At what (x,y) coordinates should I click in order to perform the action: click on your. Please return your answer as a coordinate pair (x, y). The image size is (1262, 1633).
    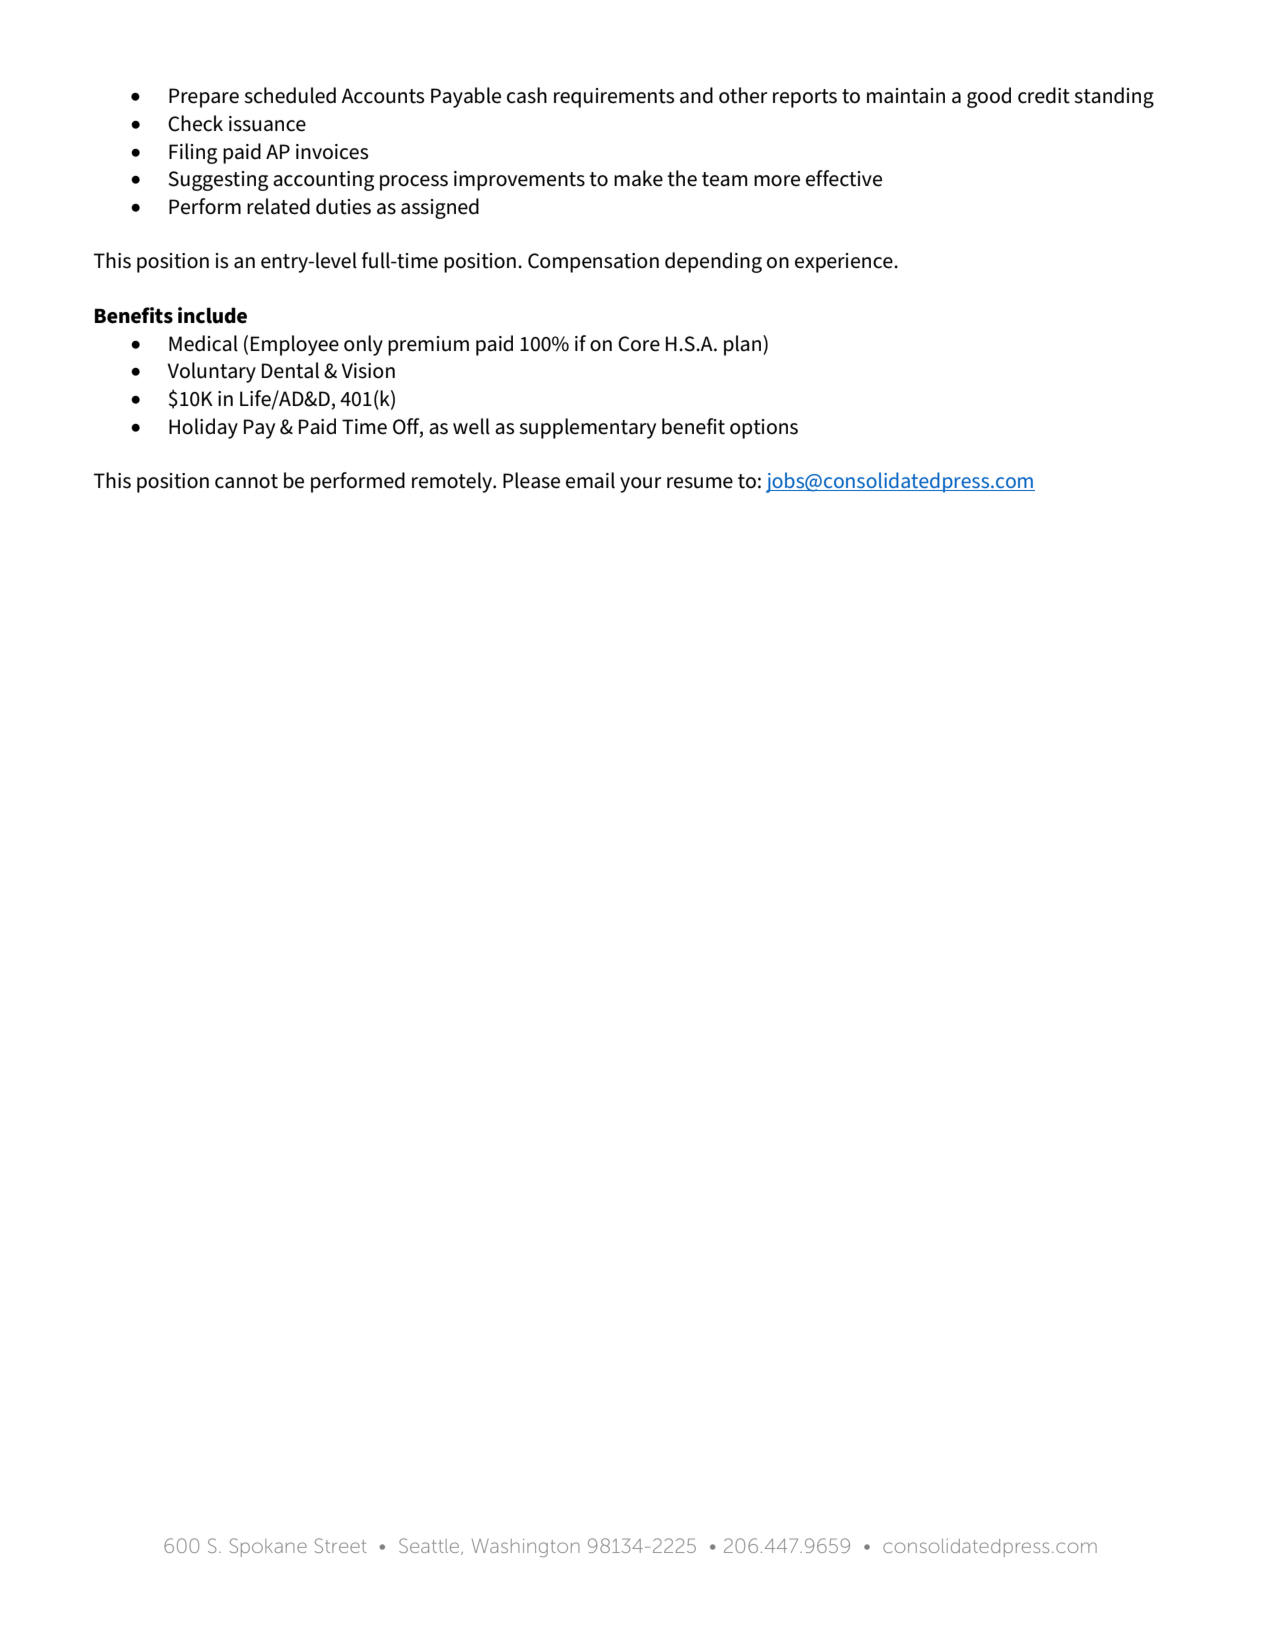
    Looking at the image, I should click on (641, 485).
